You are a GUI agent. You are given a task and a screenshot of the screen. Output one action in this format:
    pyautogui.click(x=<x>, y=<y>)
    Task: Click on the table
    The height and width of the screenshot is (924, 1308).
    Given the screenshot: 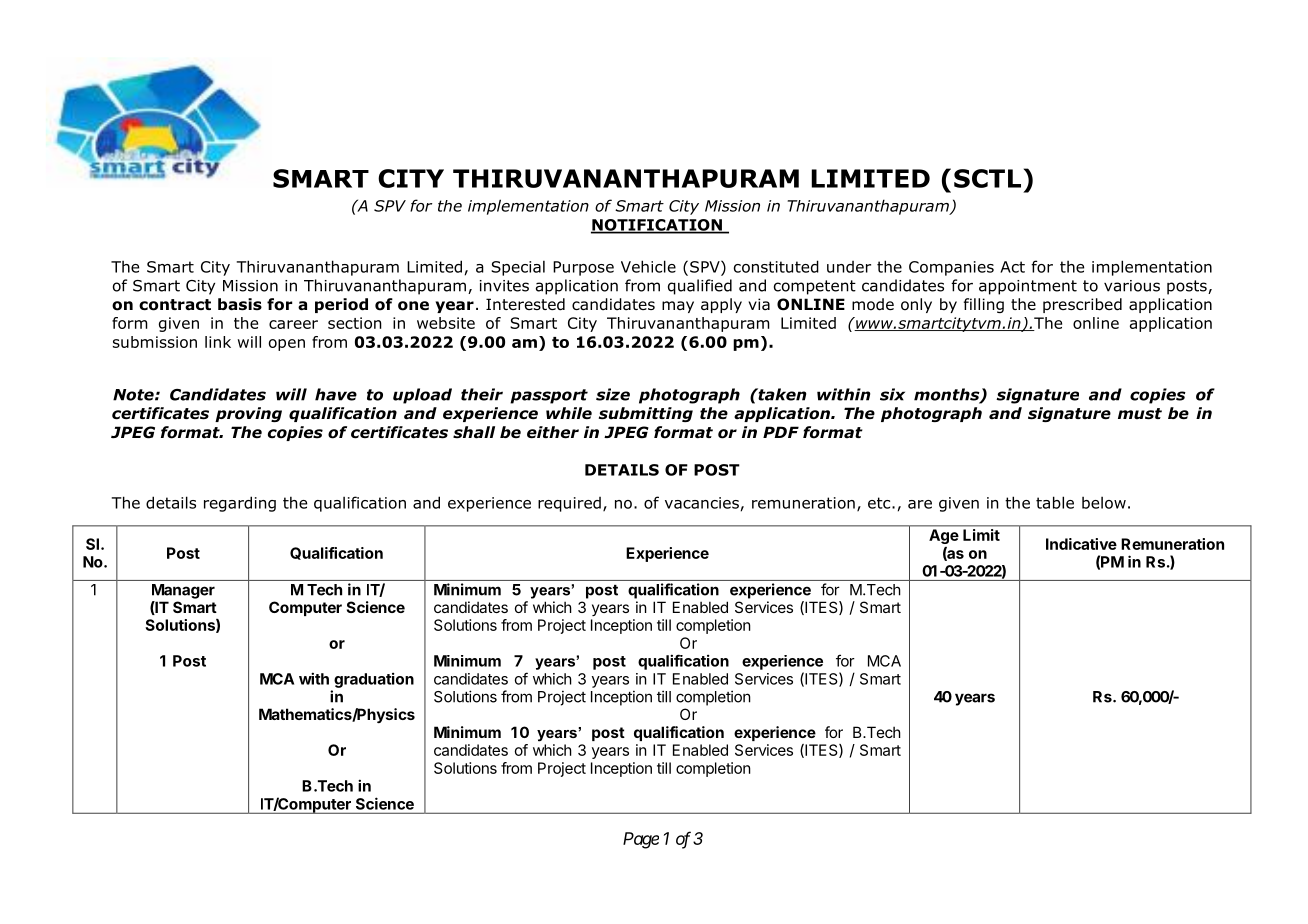 What is the action you would take?
    pyautogui.click(x=1055, y=502)
